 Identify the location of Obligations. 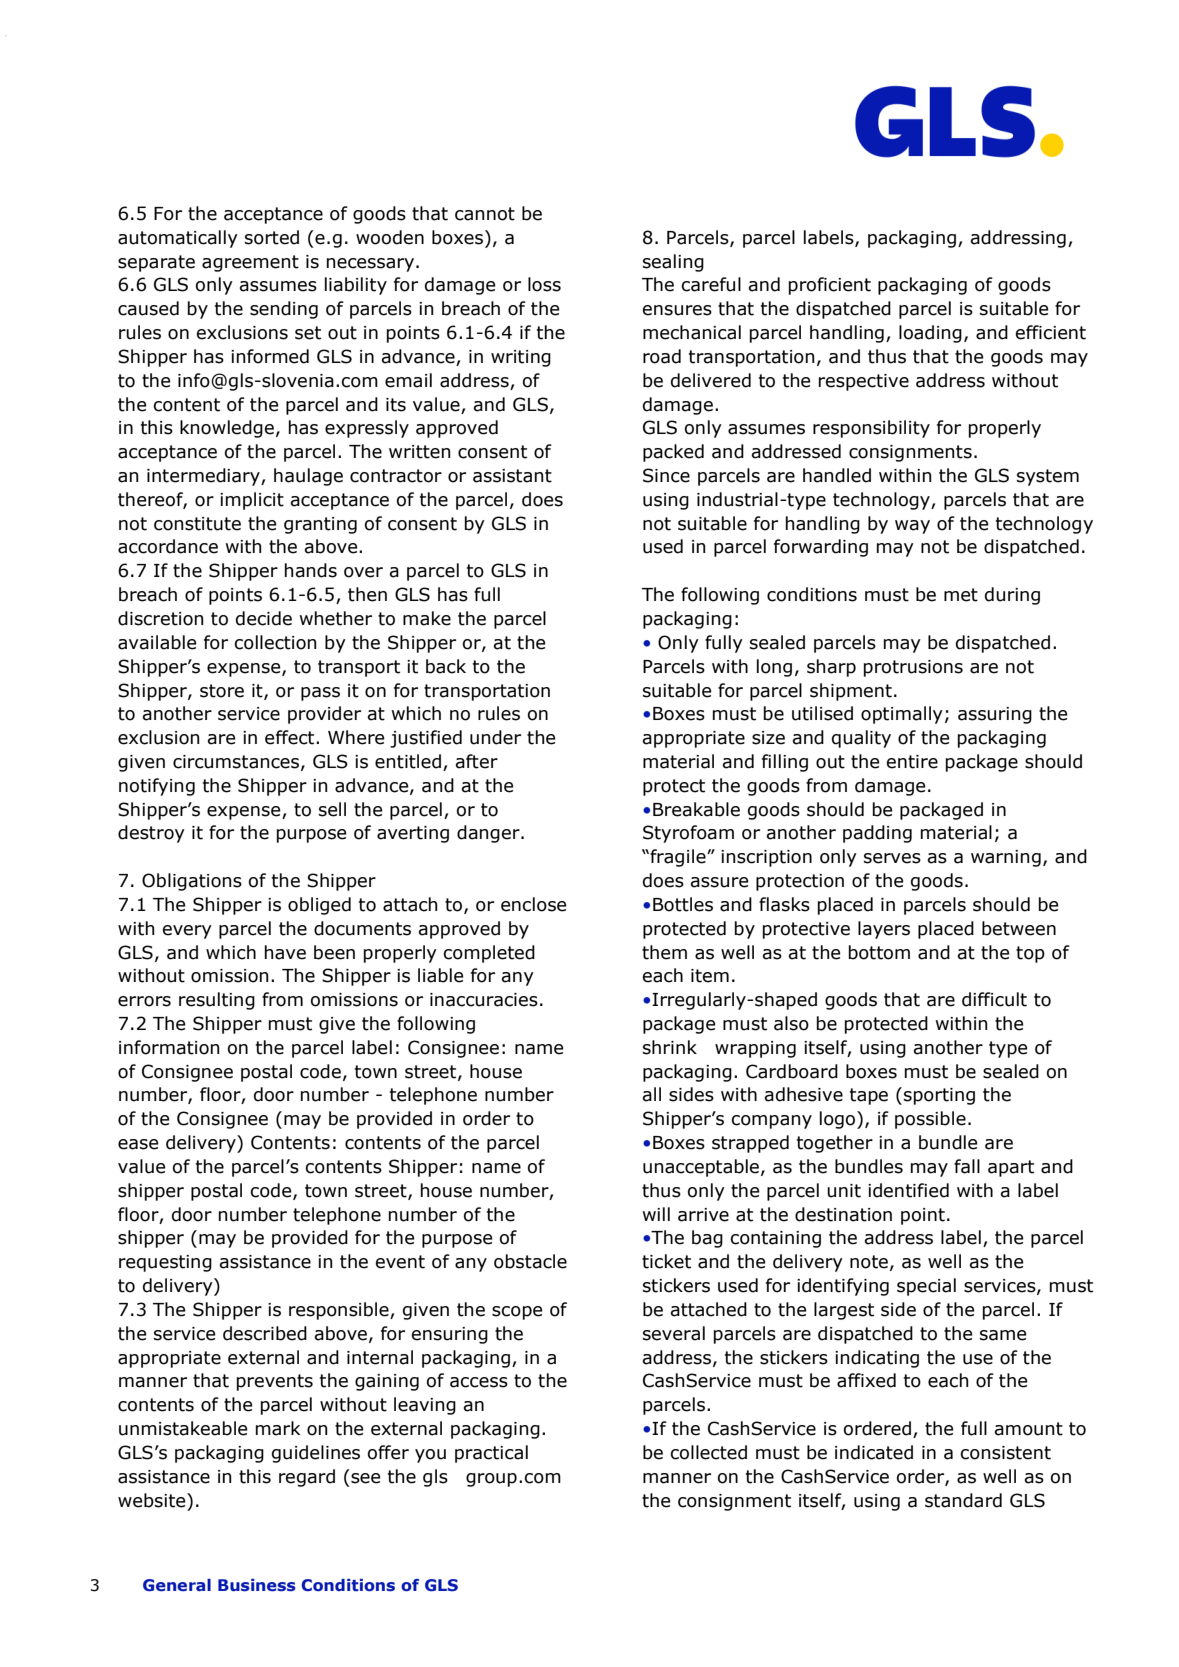
(192, 882).
